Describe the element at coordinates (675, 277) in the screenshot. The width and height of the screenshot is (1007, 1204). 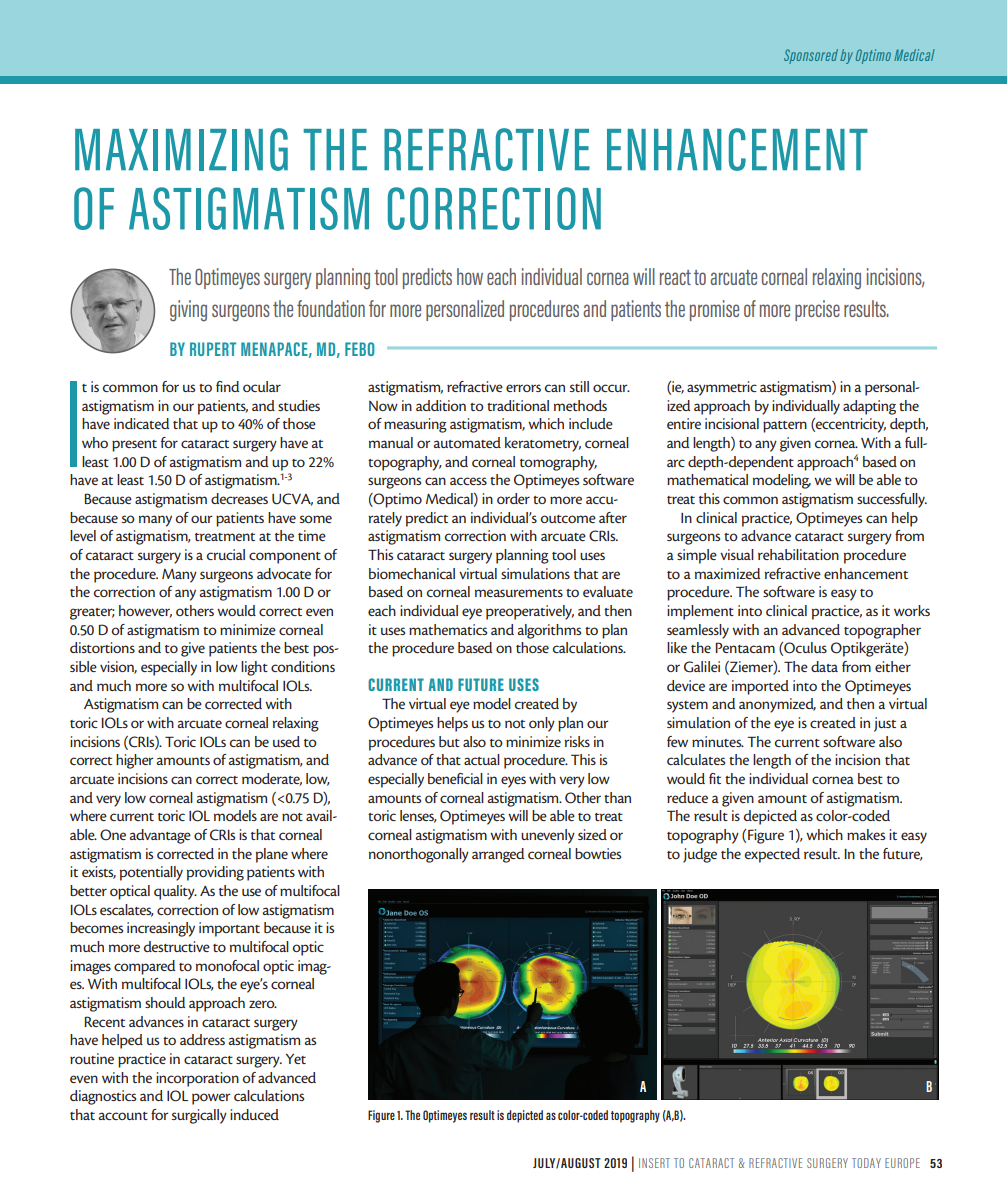
I see `react` at that location.
